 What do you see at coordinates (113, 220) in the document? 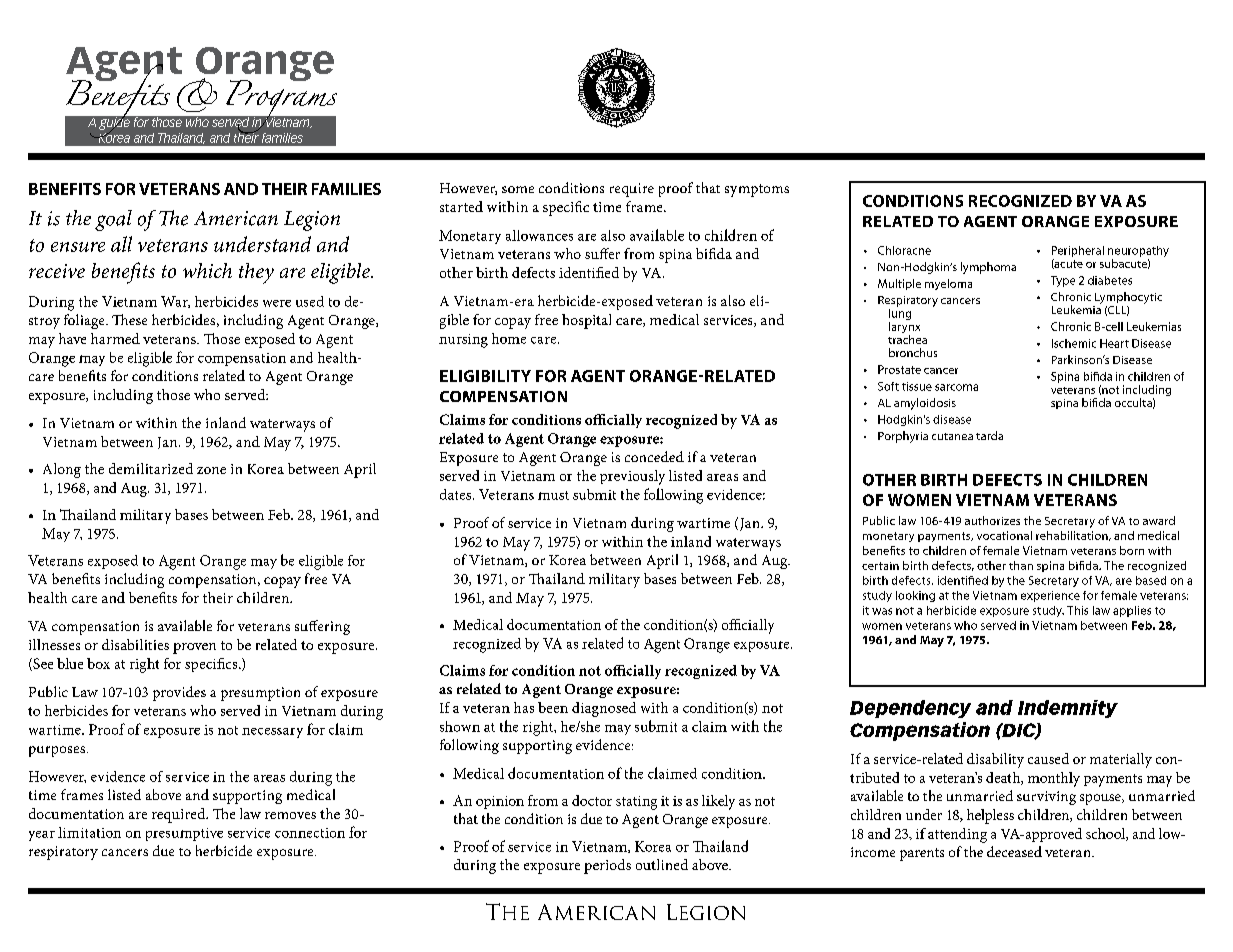
I see `goal` at bounding box center [113, 220].
